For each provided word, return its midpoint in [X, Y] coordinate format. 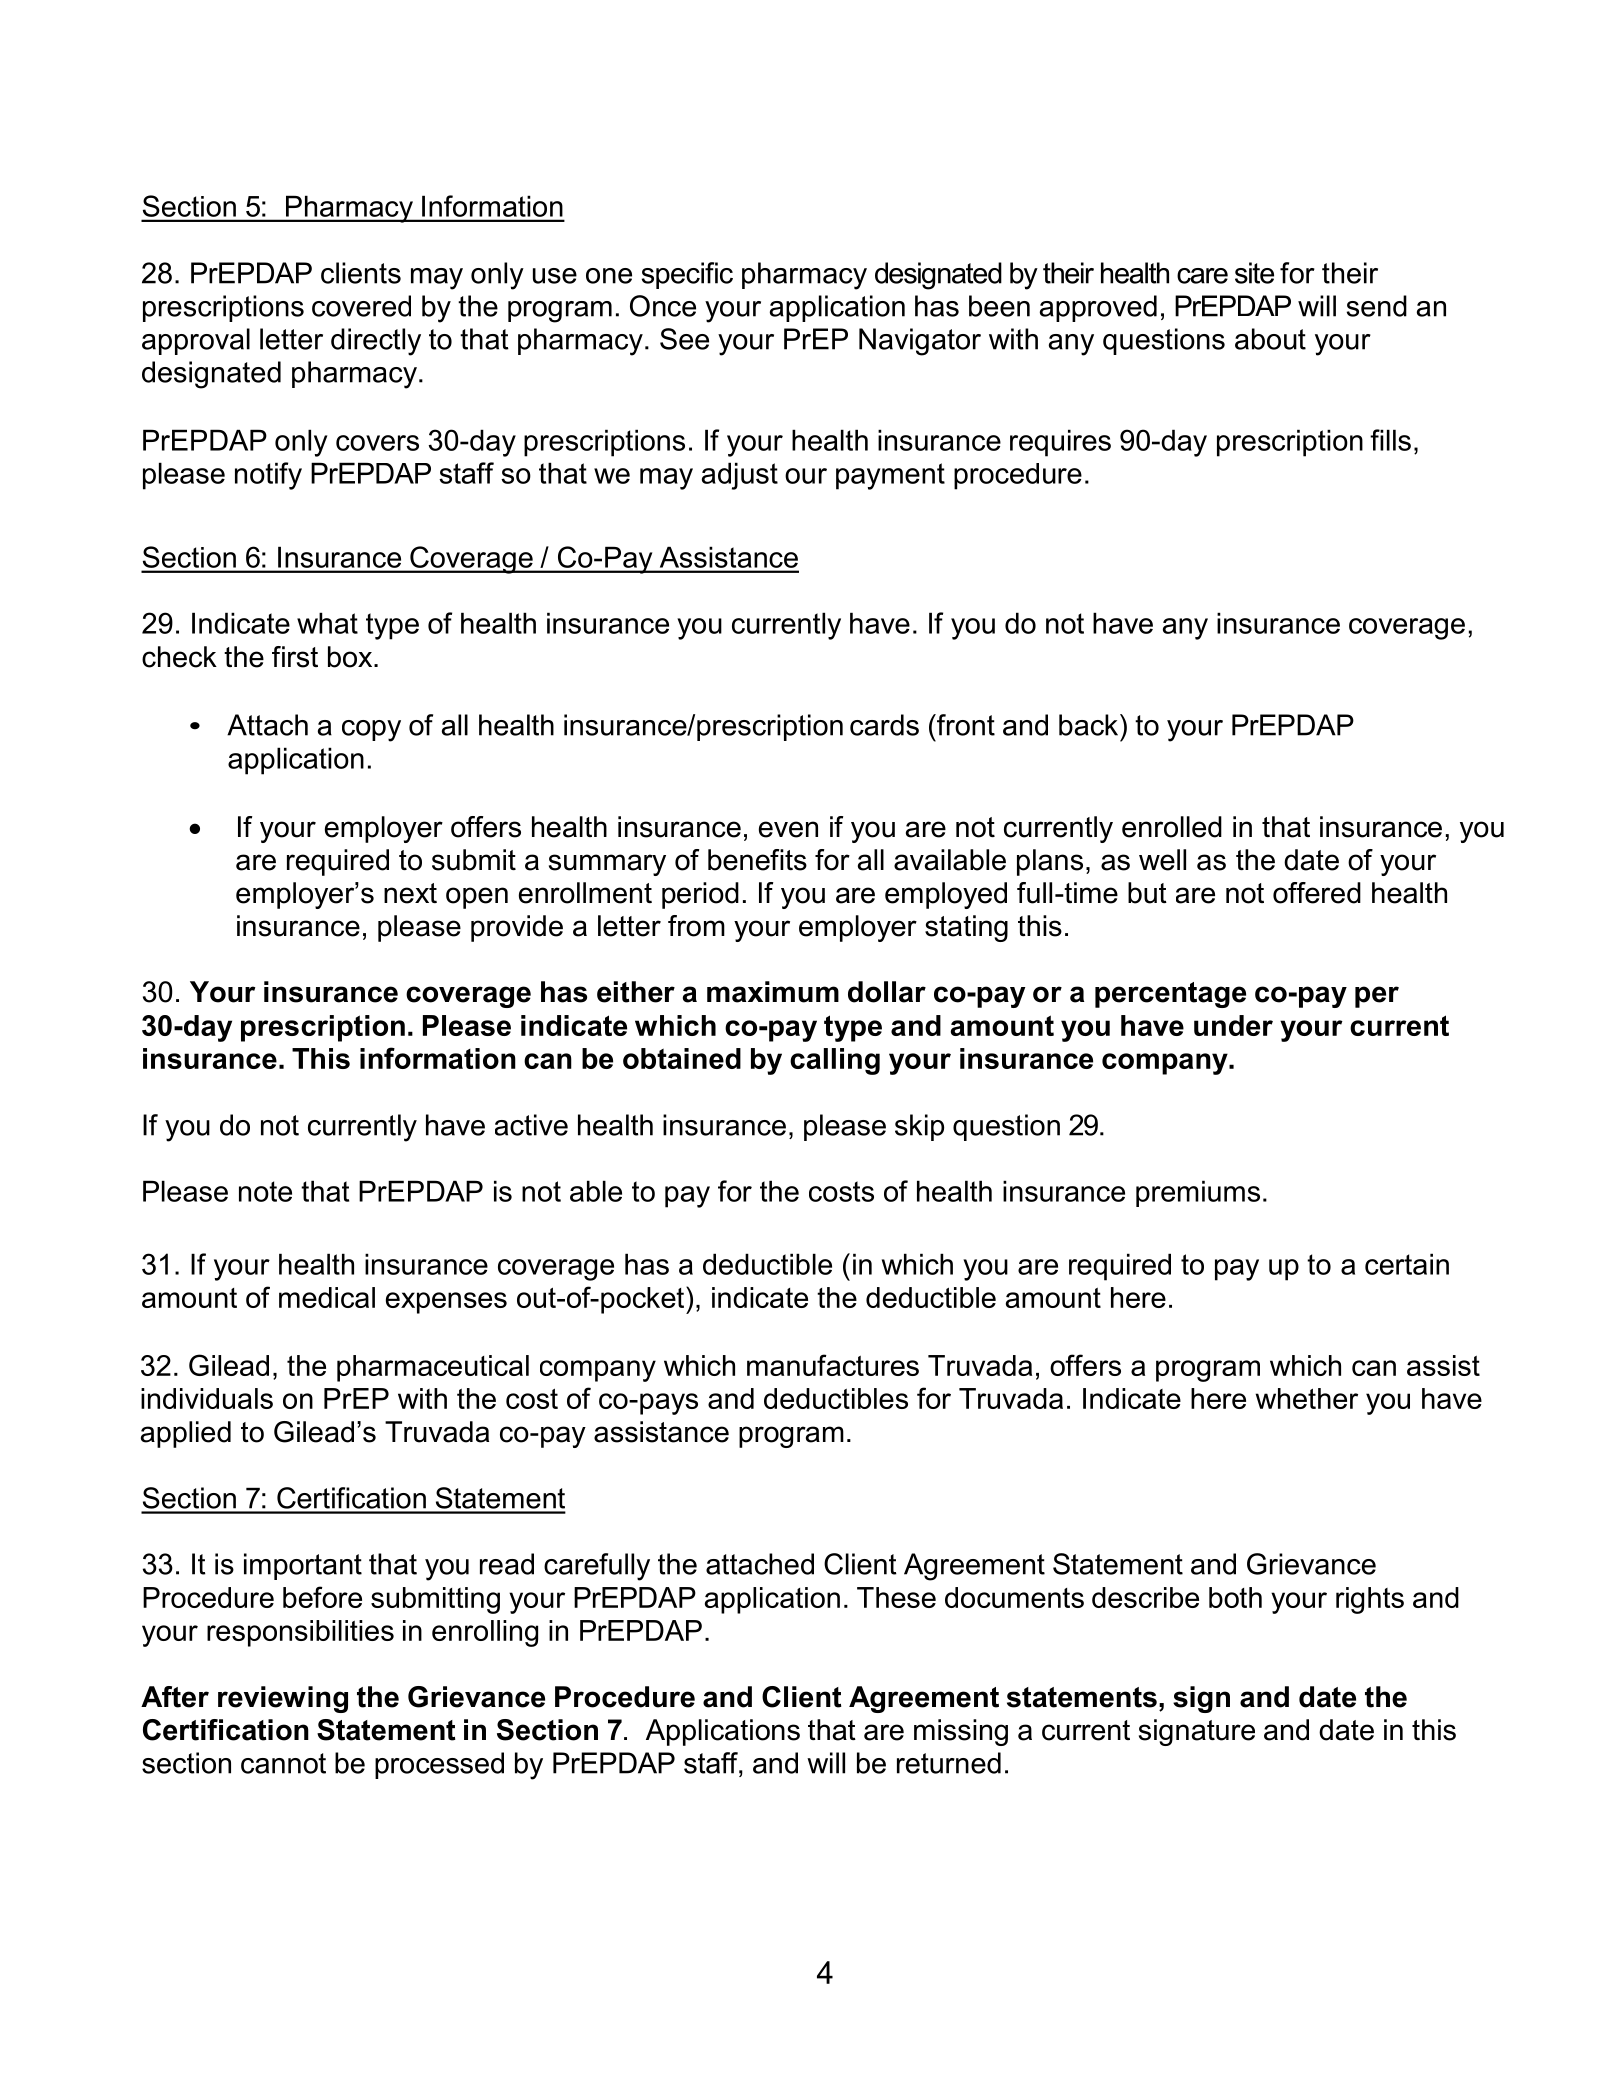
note [265, 1191]
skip [919, 1127]
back [1090, 725]
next [410, 893]
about [1270, 339]
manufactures [833, 1365]
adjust [740, 476]
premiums [1198, 1193]
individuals [207, 1398]
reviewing [283, 1699]
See [684, 339]
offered [1317, 893]
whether [1306, 1398]
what [327, 623]
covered [361, 306]
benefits [757, 860]
